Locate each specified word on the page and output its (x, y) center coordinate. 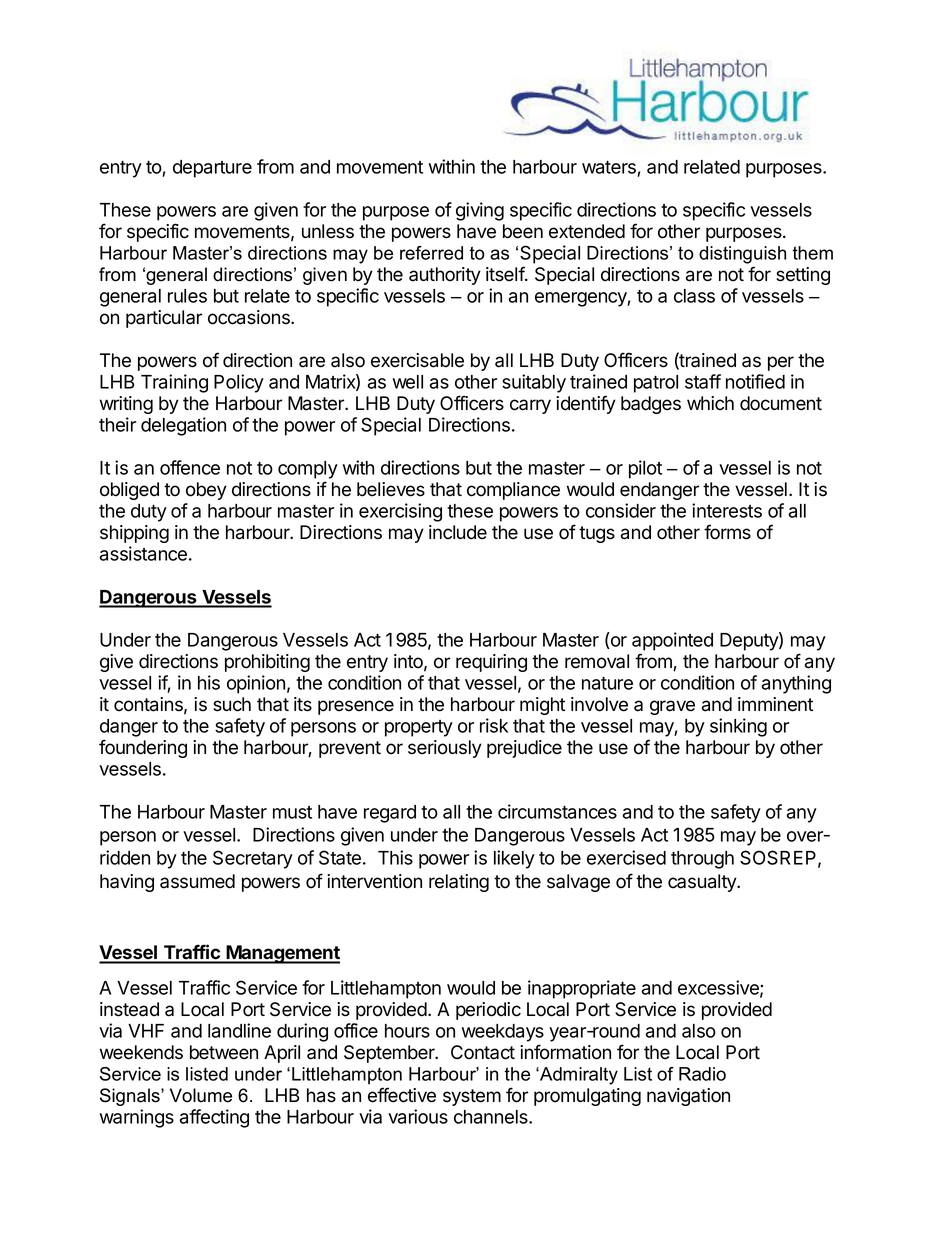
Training (174, 383)
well (408, 382)
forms (727, 532)
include (458, 532)
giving (480, 211)
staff (703, 381)
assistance (143, 553)
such (232, 704)
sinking (738, 727)
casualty (703, 883)
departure (212, 169)
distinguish (742, 255)
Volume (201, 1095)
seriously (445, 749)
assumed (197, 881)
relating (459, 883)
